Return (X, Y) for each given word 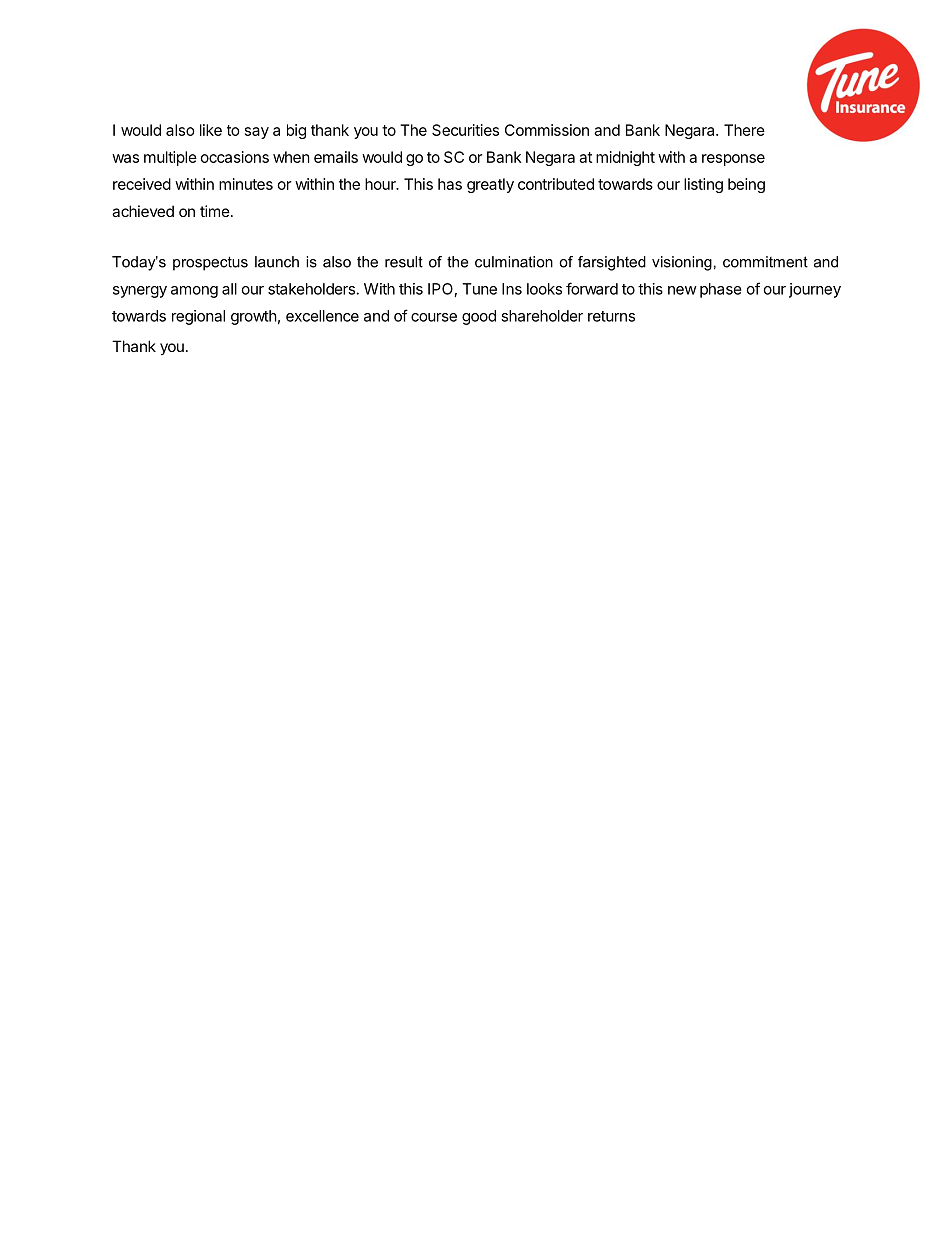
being (746, 185)
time (215, 211)
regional (198, 317)
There (744, 130)
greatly (490, 185)
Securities (465, 130)
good (479, 317)
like (211, 130)
